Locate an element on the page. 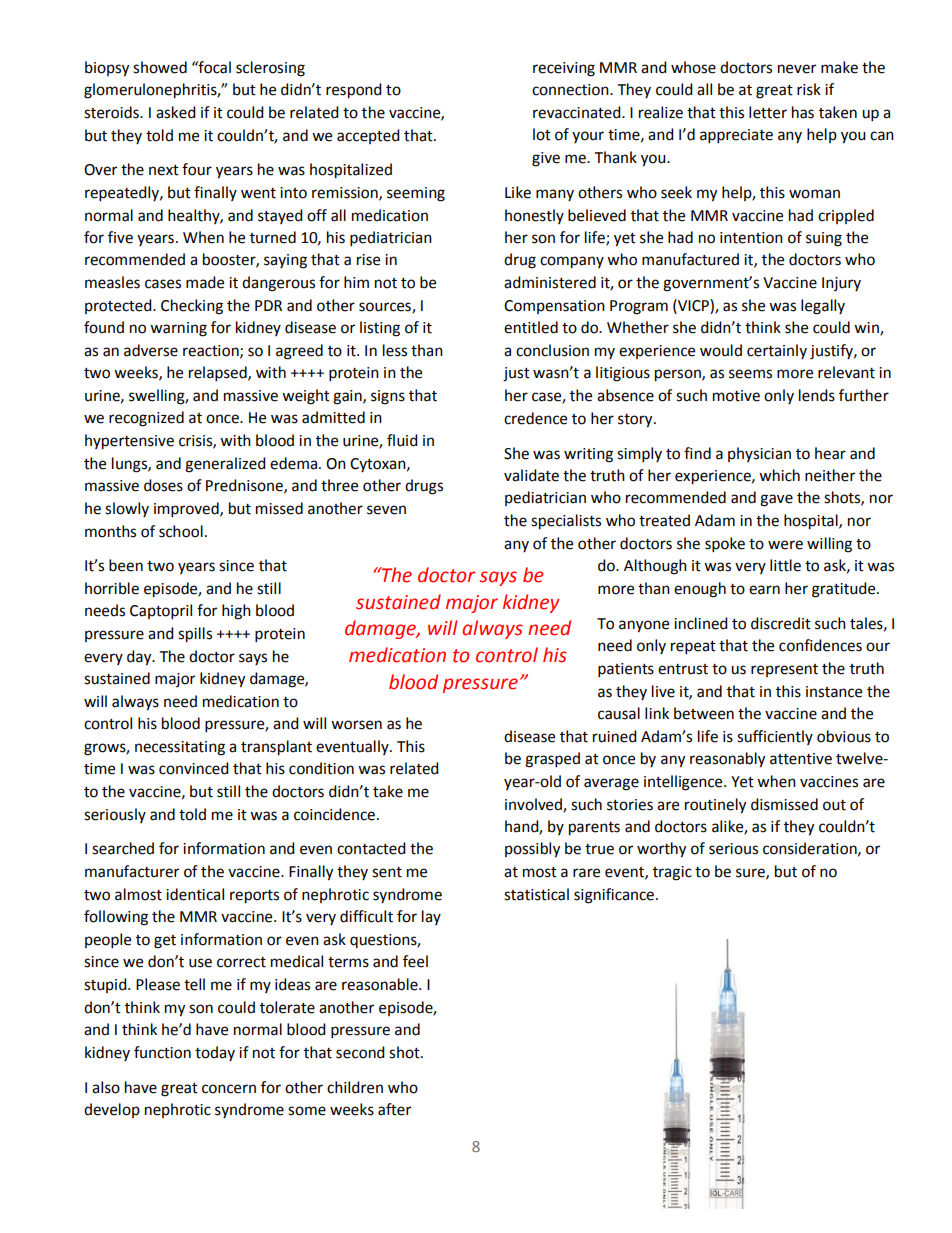 The image size is (952, 1233). letter is located at coordinates (768, 112).
